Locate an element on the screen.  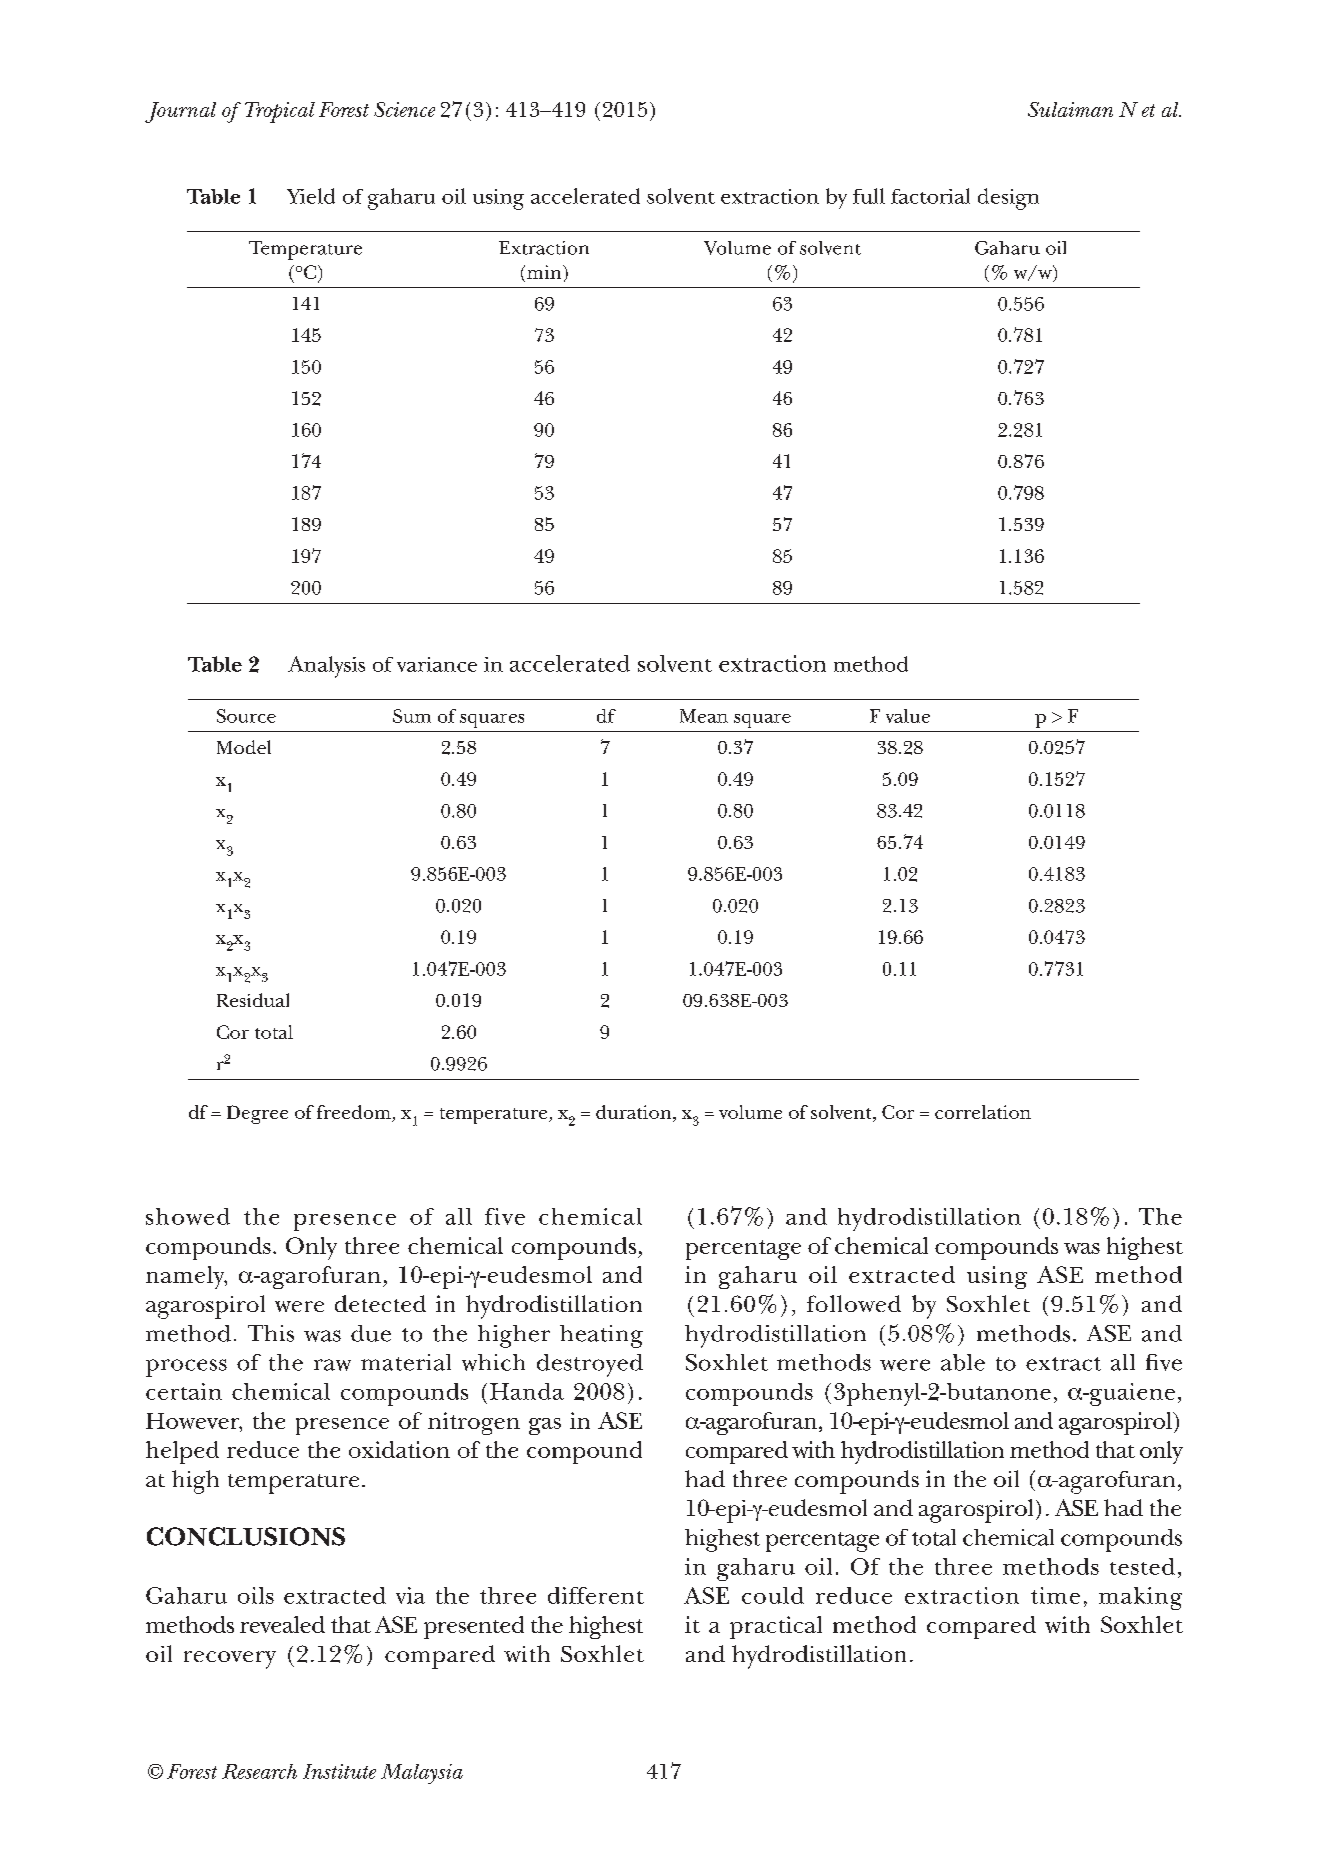
Degree is located at coordinates (257, 1114).
